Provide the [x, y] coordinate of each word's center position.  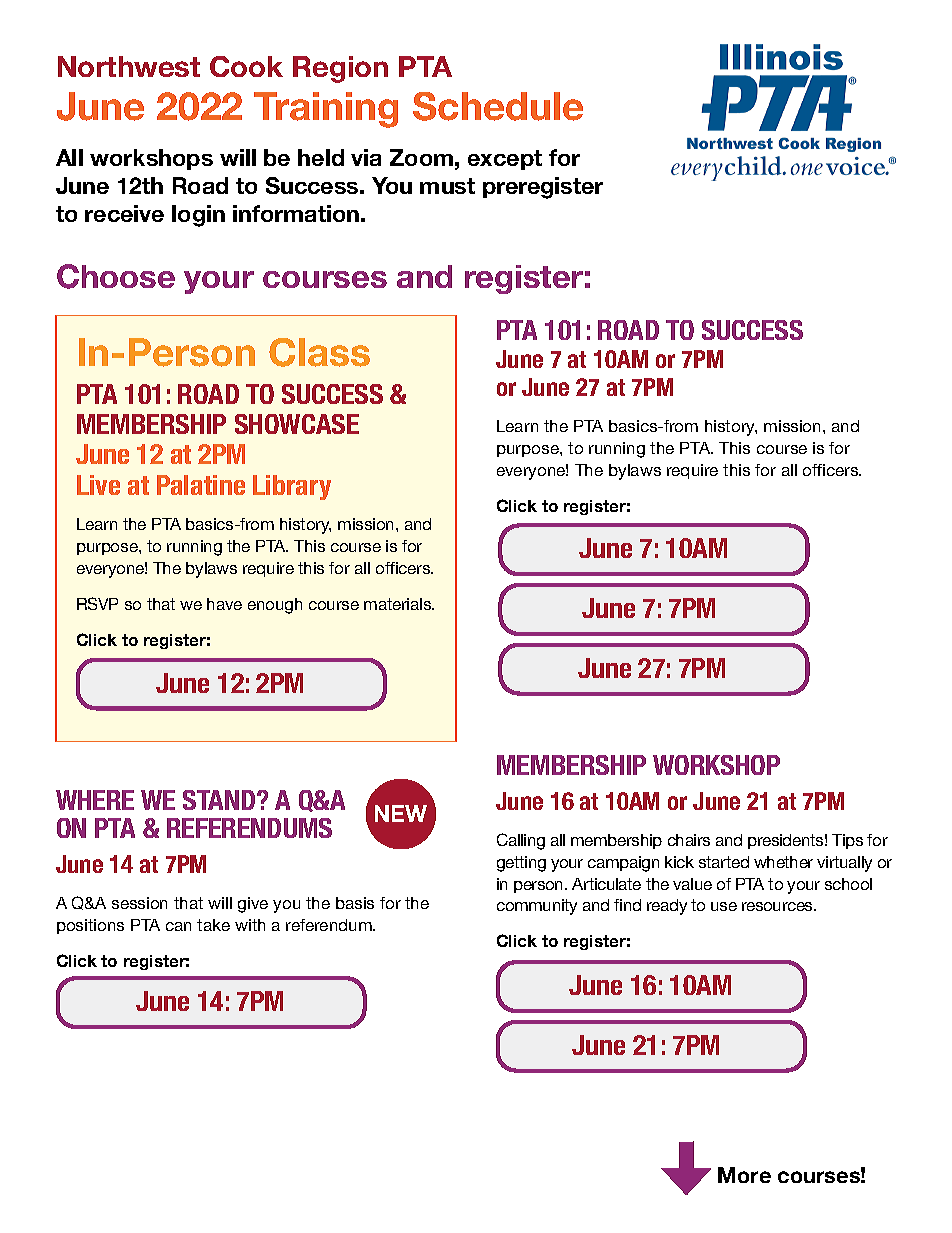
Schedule [498, 106]
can [178, 926]
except [505, 160]
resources [778, 906]
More [744, 1175]
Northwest [129, 66]
